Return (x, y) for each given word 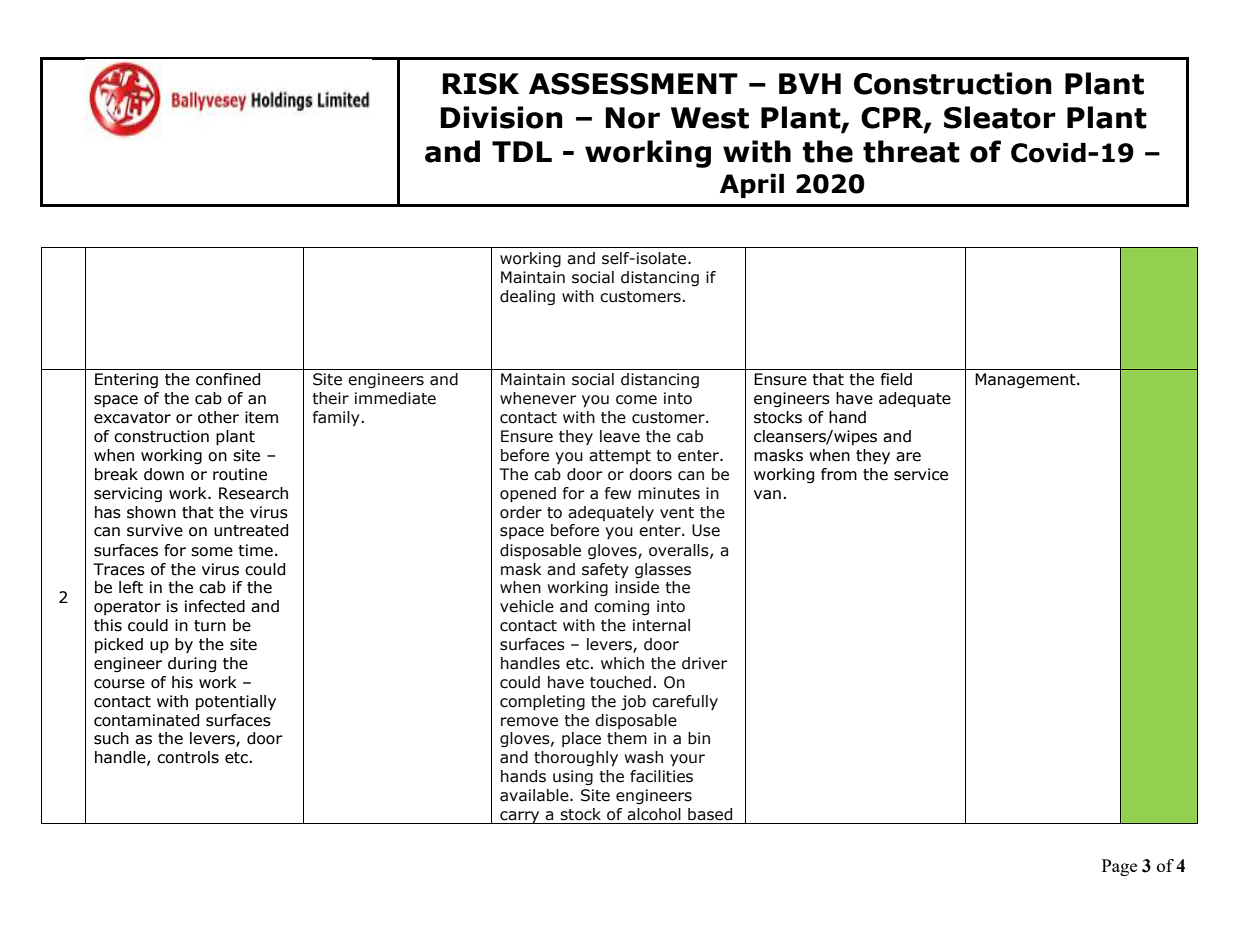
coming (621, 607)
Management (1026, 380)
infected (215, 606)
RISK (480, 84)
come (636, 400)
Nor (632, 118)
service (921, 474)
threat (911, 151)
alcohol (654, 814)
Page (1119, 867)
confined (228, 379)
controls (188, 757)
